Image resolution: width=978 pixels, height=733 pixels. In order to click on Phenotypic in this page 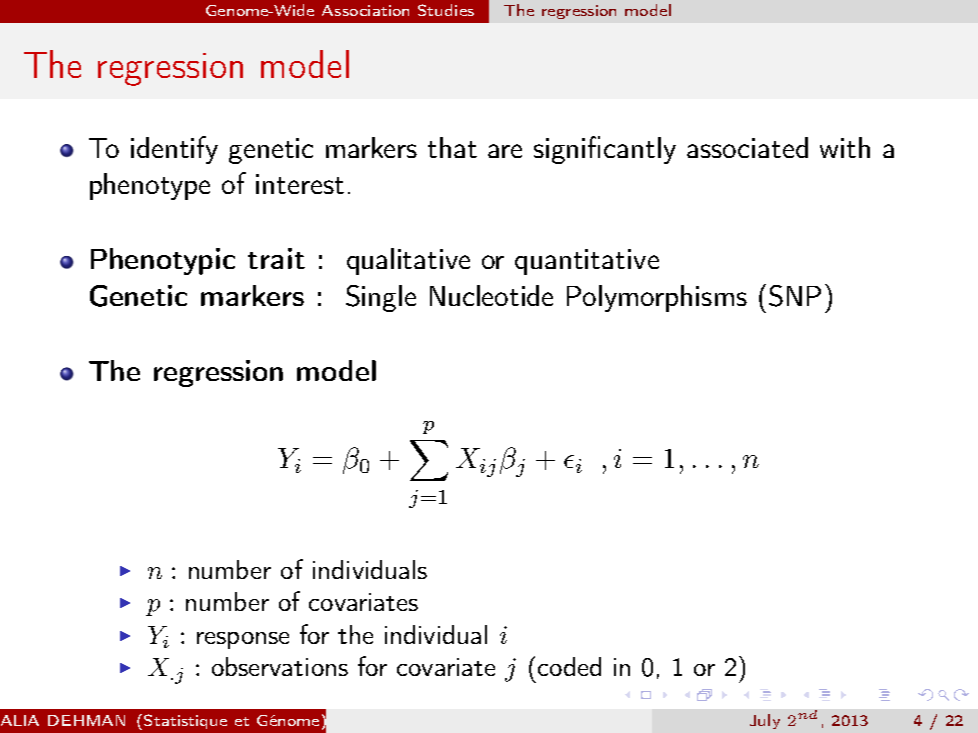, I will do `click(163, 261)`.
